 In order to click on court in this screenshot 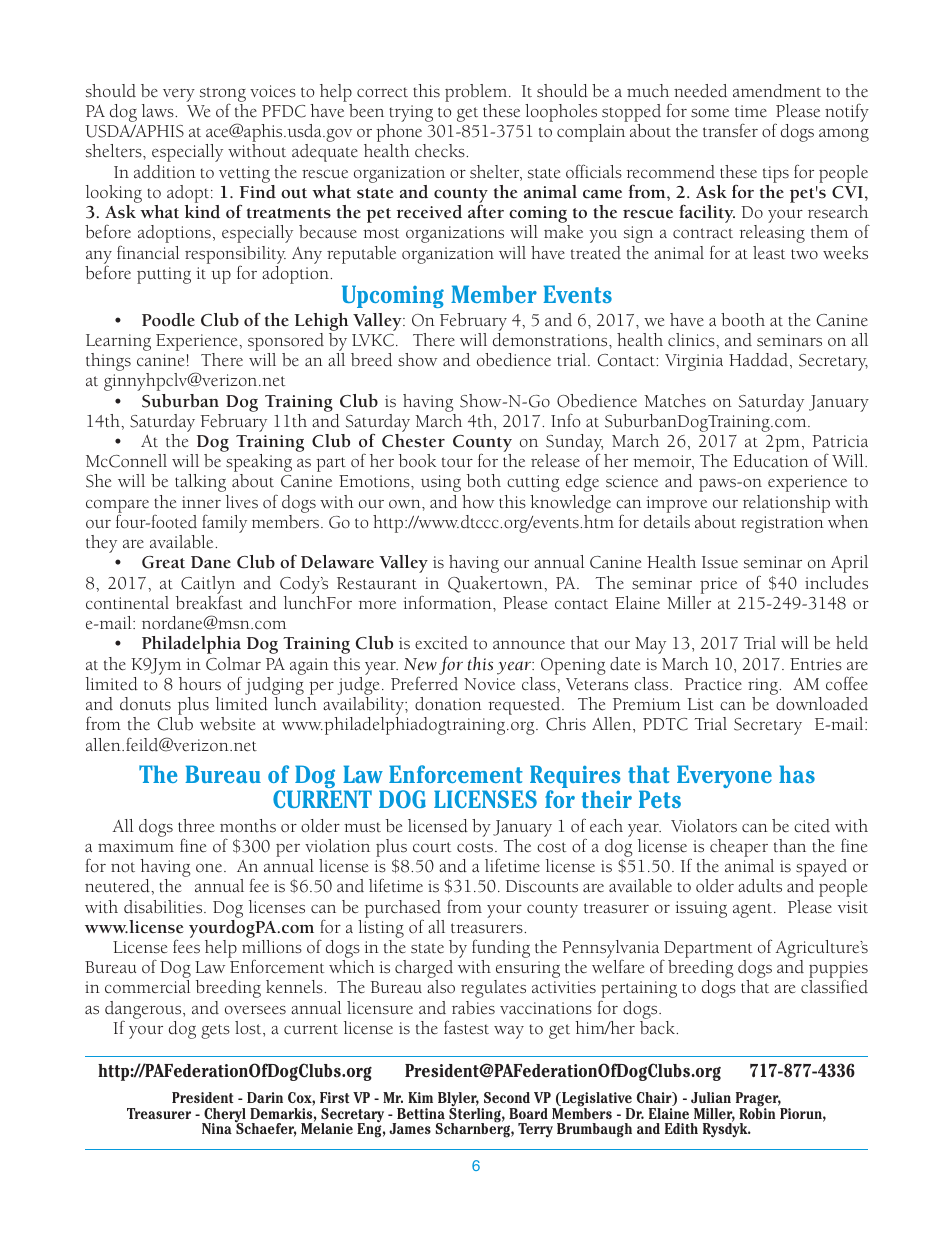, I will do `click(432, 847)`.
